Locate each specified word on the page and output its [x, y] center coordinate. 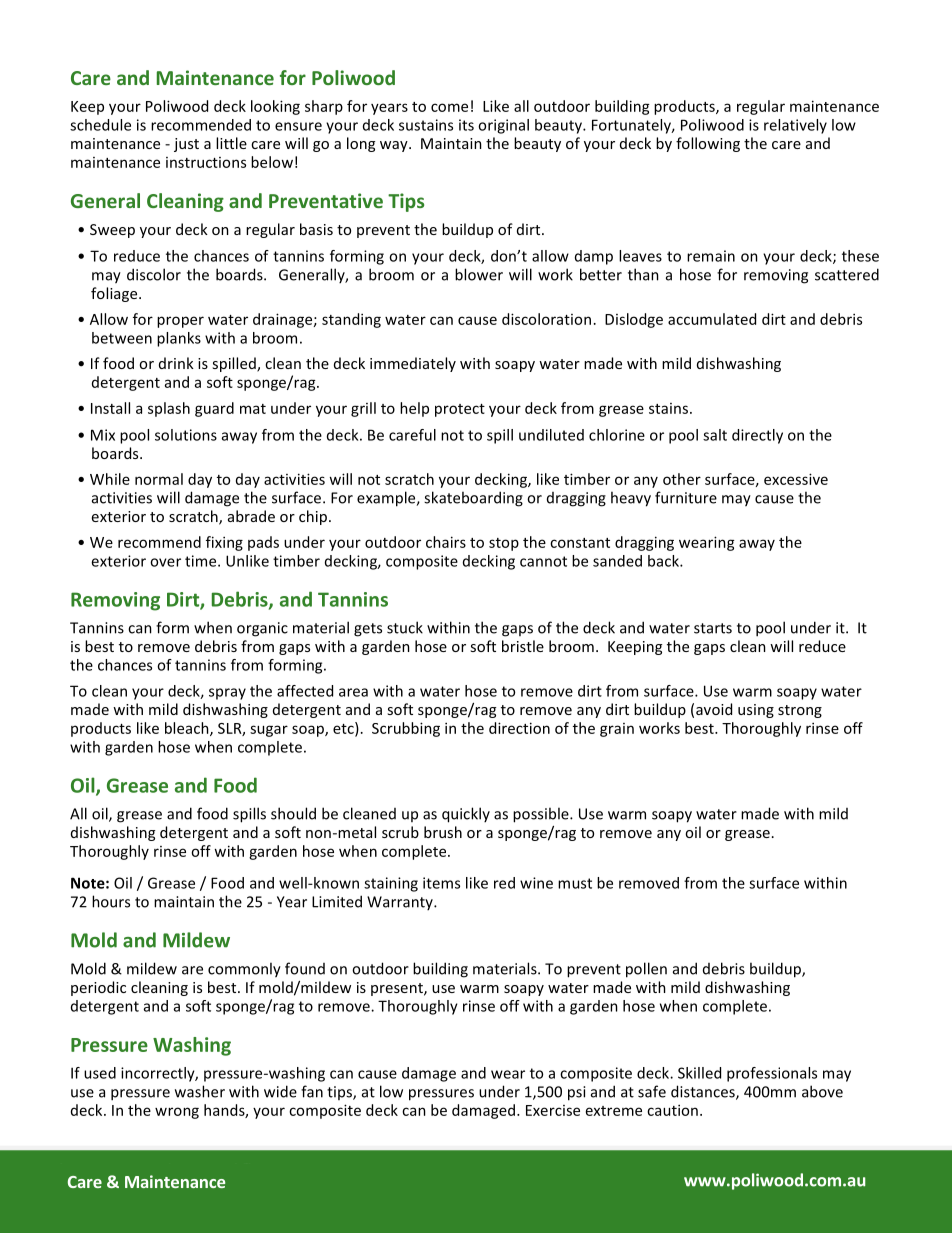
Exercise [553, 1110]
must [575, 883]
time [202, 561]
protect [460, 410]
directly [757, 436]
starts [713, 628]
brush [443, 832]
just [186, 145]
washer [200, 1091]
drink [176, 363]
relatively [795, 126]
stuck [405, 627]
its [466, 125]
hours [111, 901]
